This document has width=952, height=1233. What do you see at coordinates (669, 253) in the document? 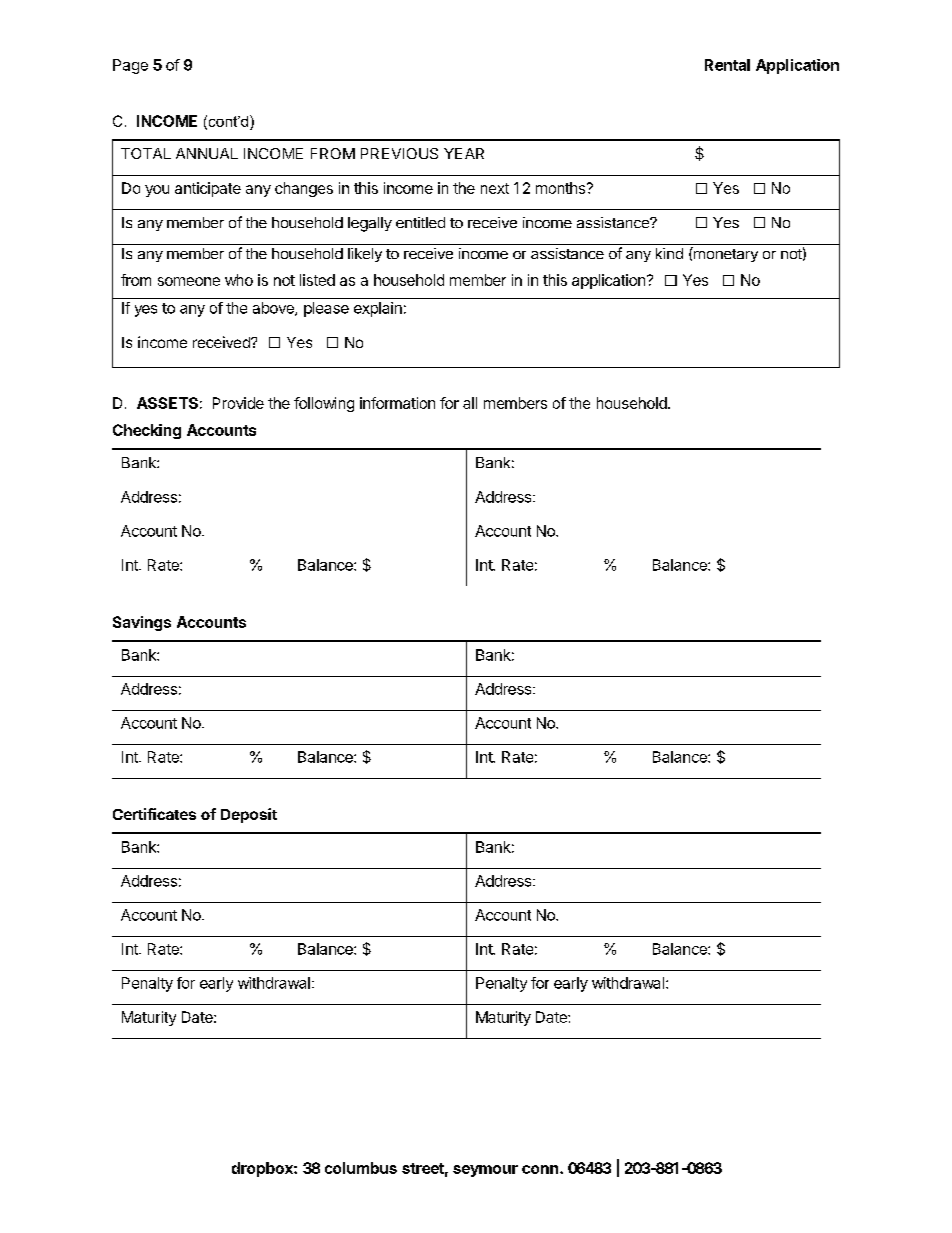
I see `kind` at bounding box center [669, 253].
